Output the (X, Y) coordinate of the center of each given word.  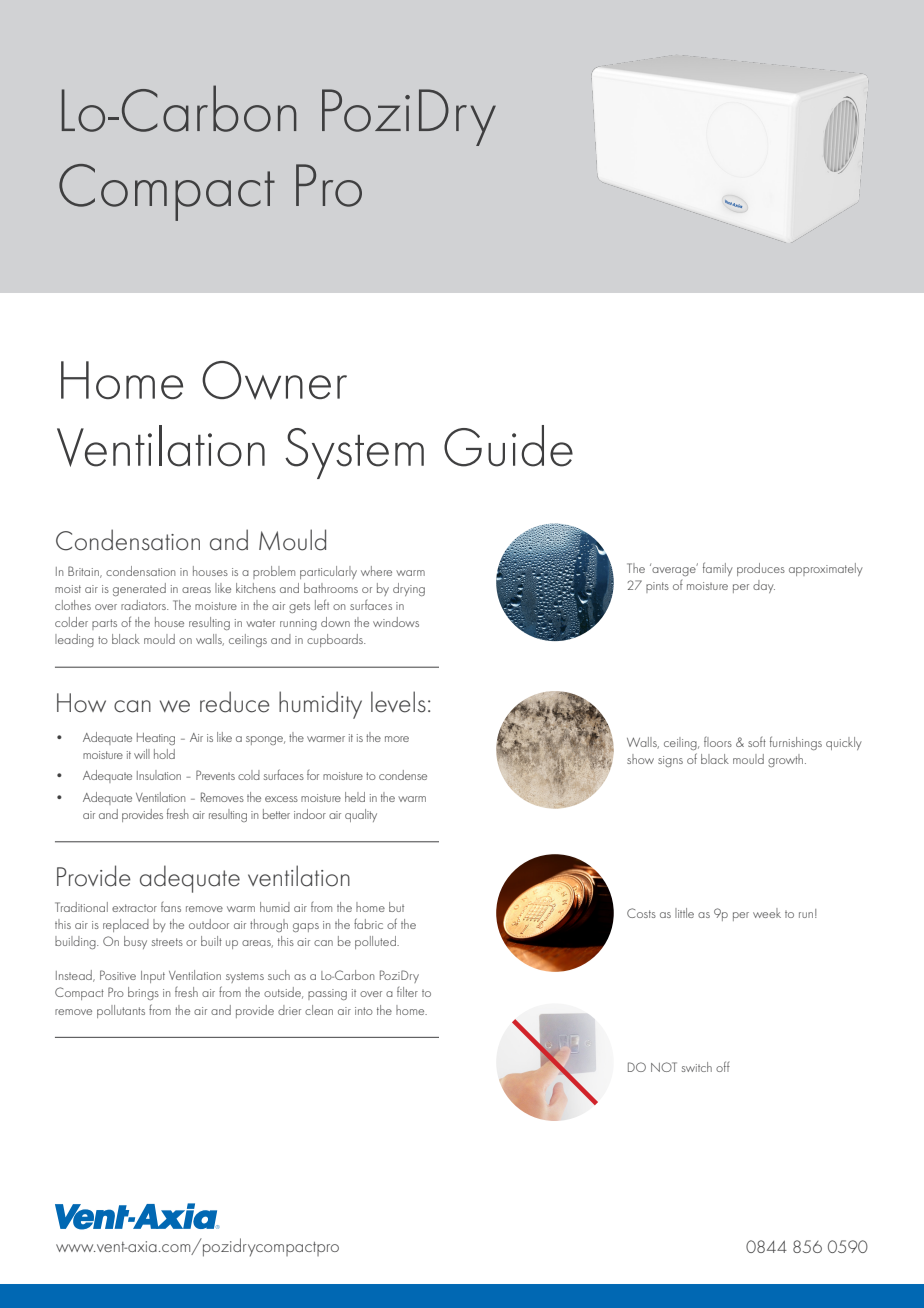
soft (757, 742)
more (397, 739)
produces (761, 569)
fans (171, 907)
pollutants (121, 1011)
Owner (274, 380)
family (718, 569)
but (396, 907)
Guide (508, 446)
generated (139, 589)
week (767, 913)
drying (409, 589)
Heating (156, 739)
